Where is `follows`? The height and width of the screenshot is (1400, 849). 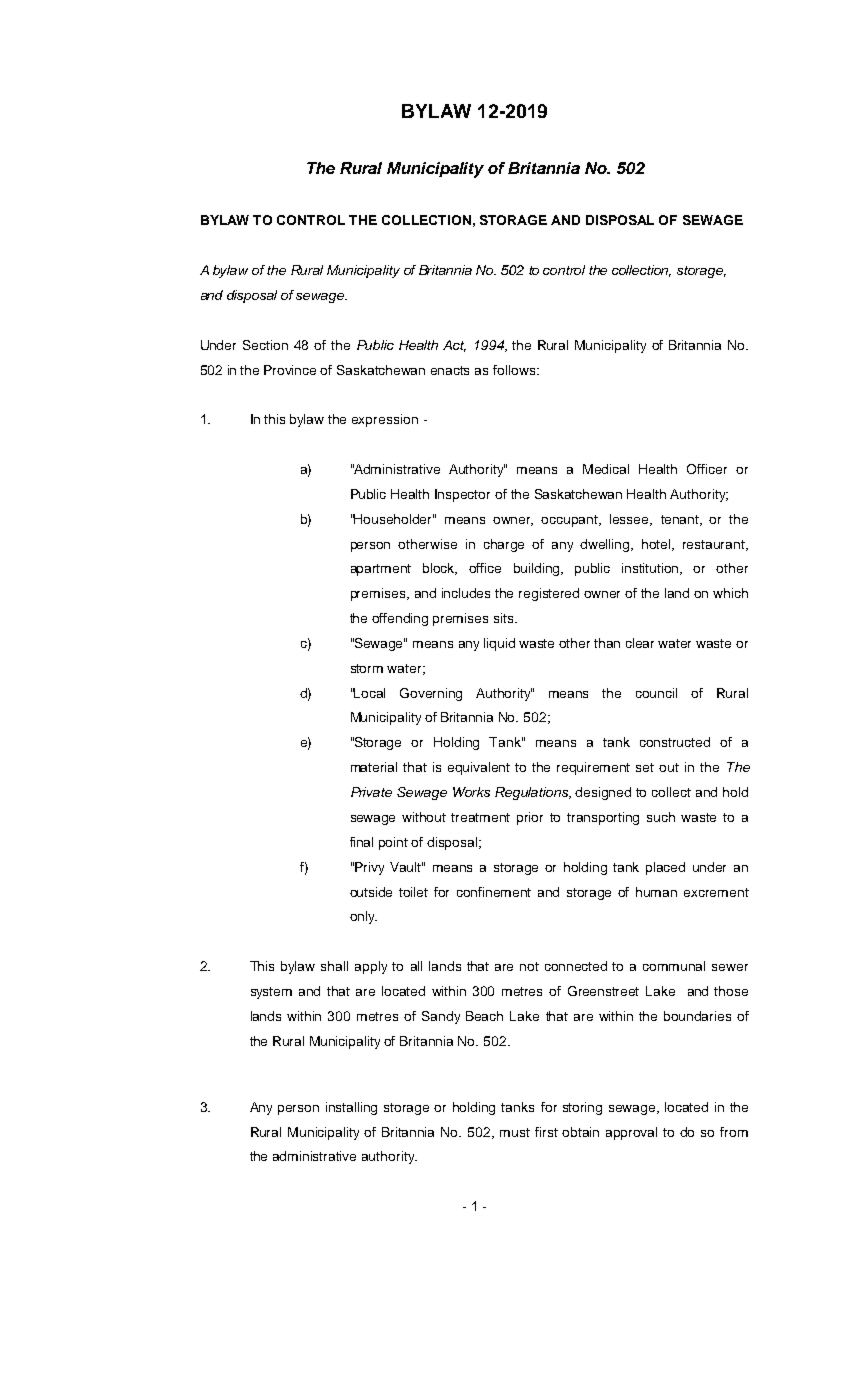
follows is located at coordinates (515, 370).
